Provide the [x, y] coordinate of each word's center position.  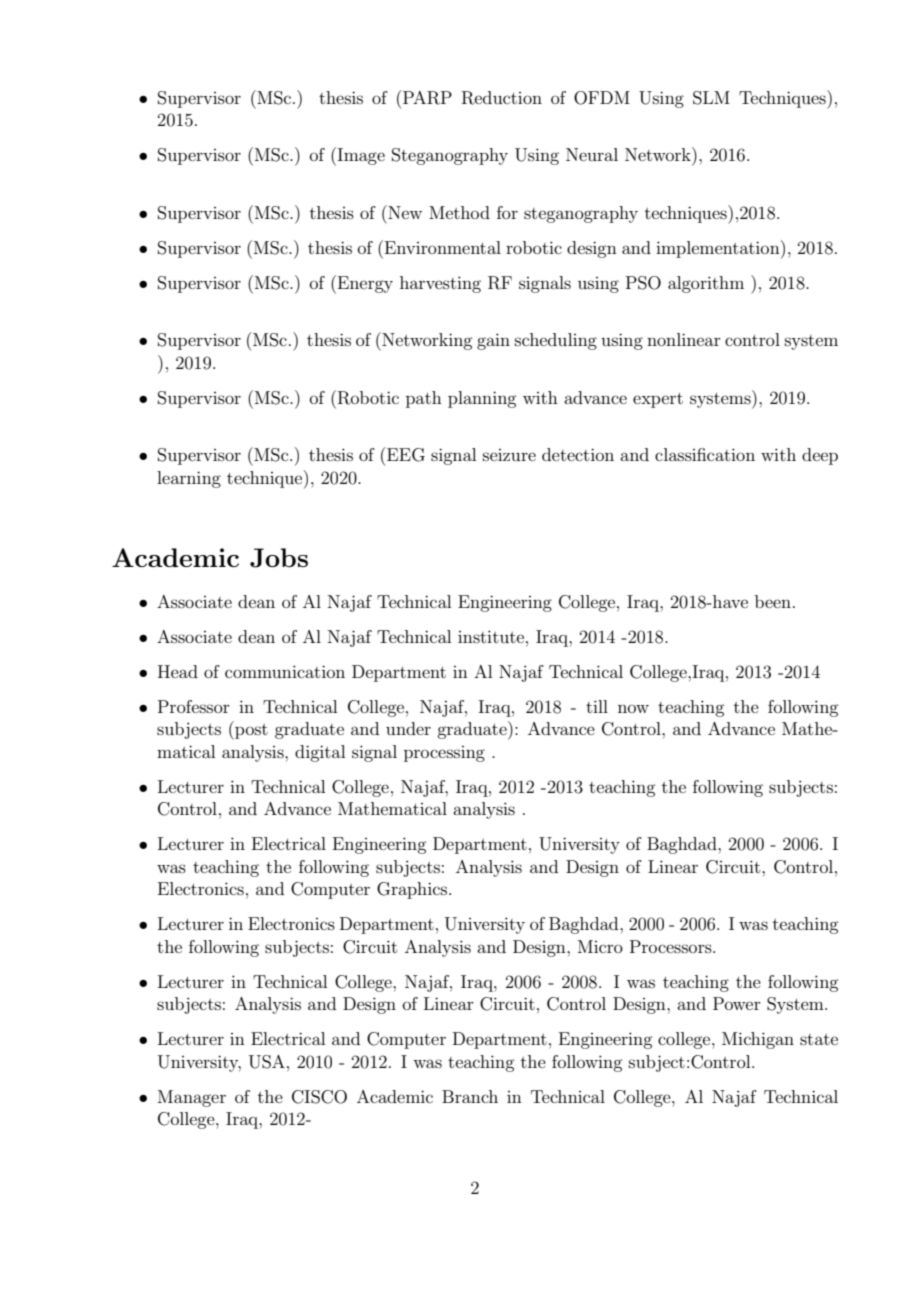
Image [360, 156]
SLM [711, 98]
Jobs [279, 558]
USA [267, 1062]
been [773, 601]
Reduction [502, 98]
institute [492, 636]
